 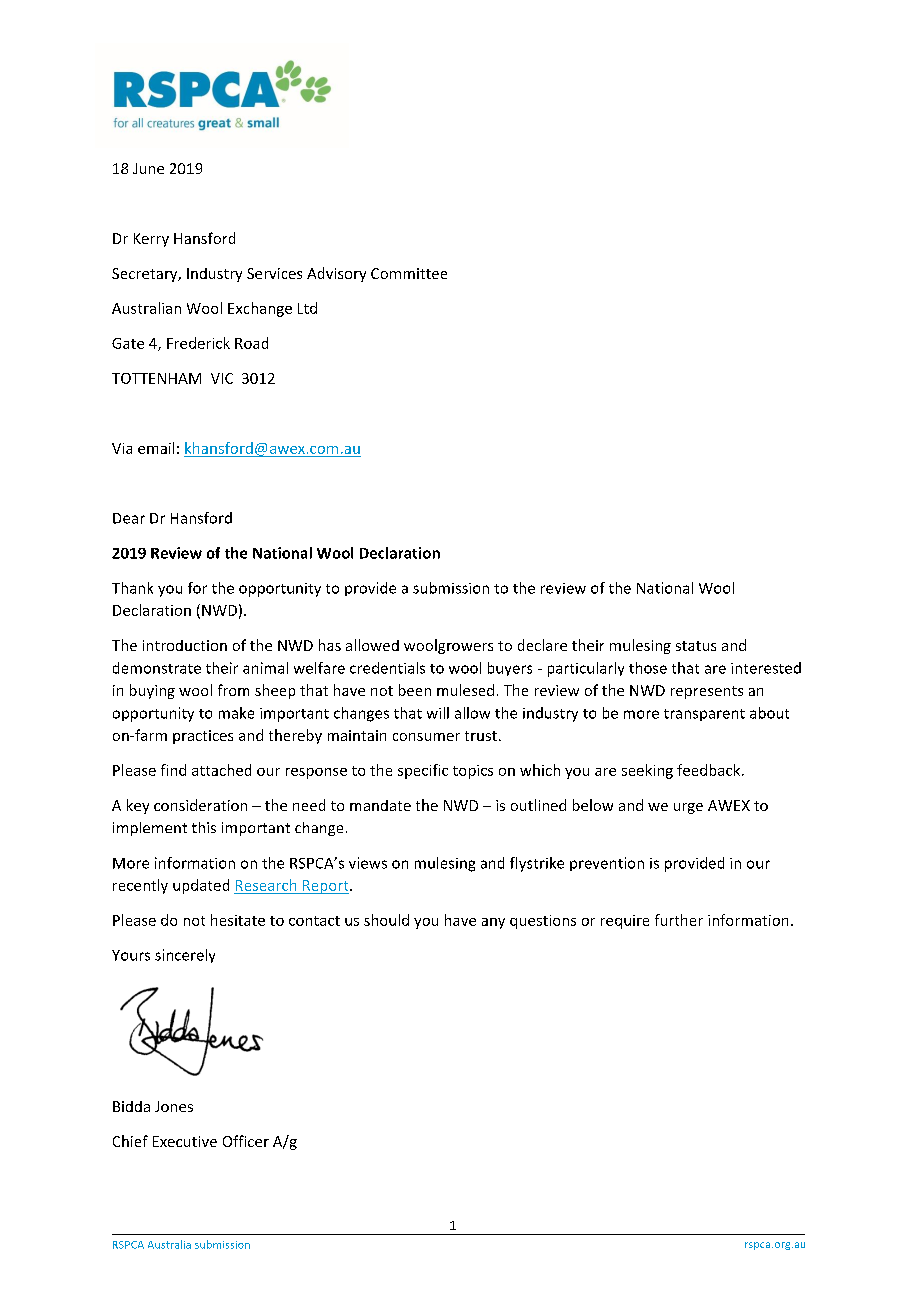 What do you see at coordinates (409, 273) in the document?
I see `Committee` at bounding box center [409, 273].
